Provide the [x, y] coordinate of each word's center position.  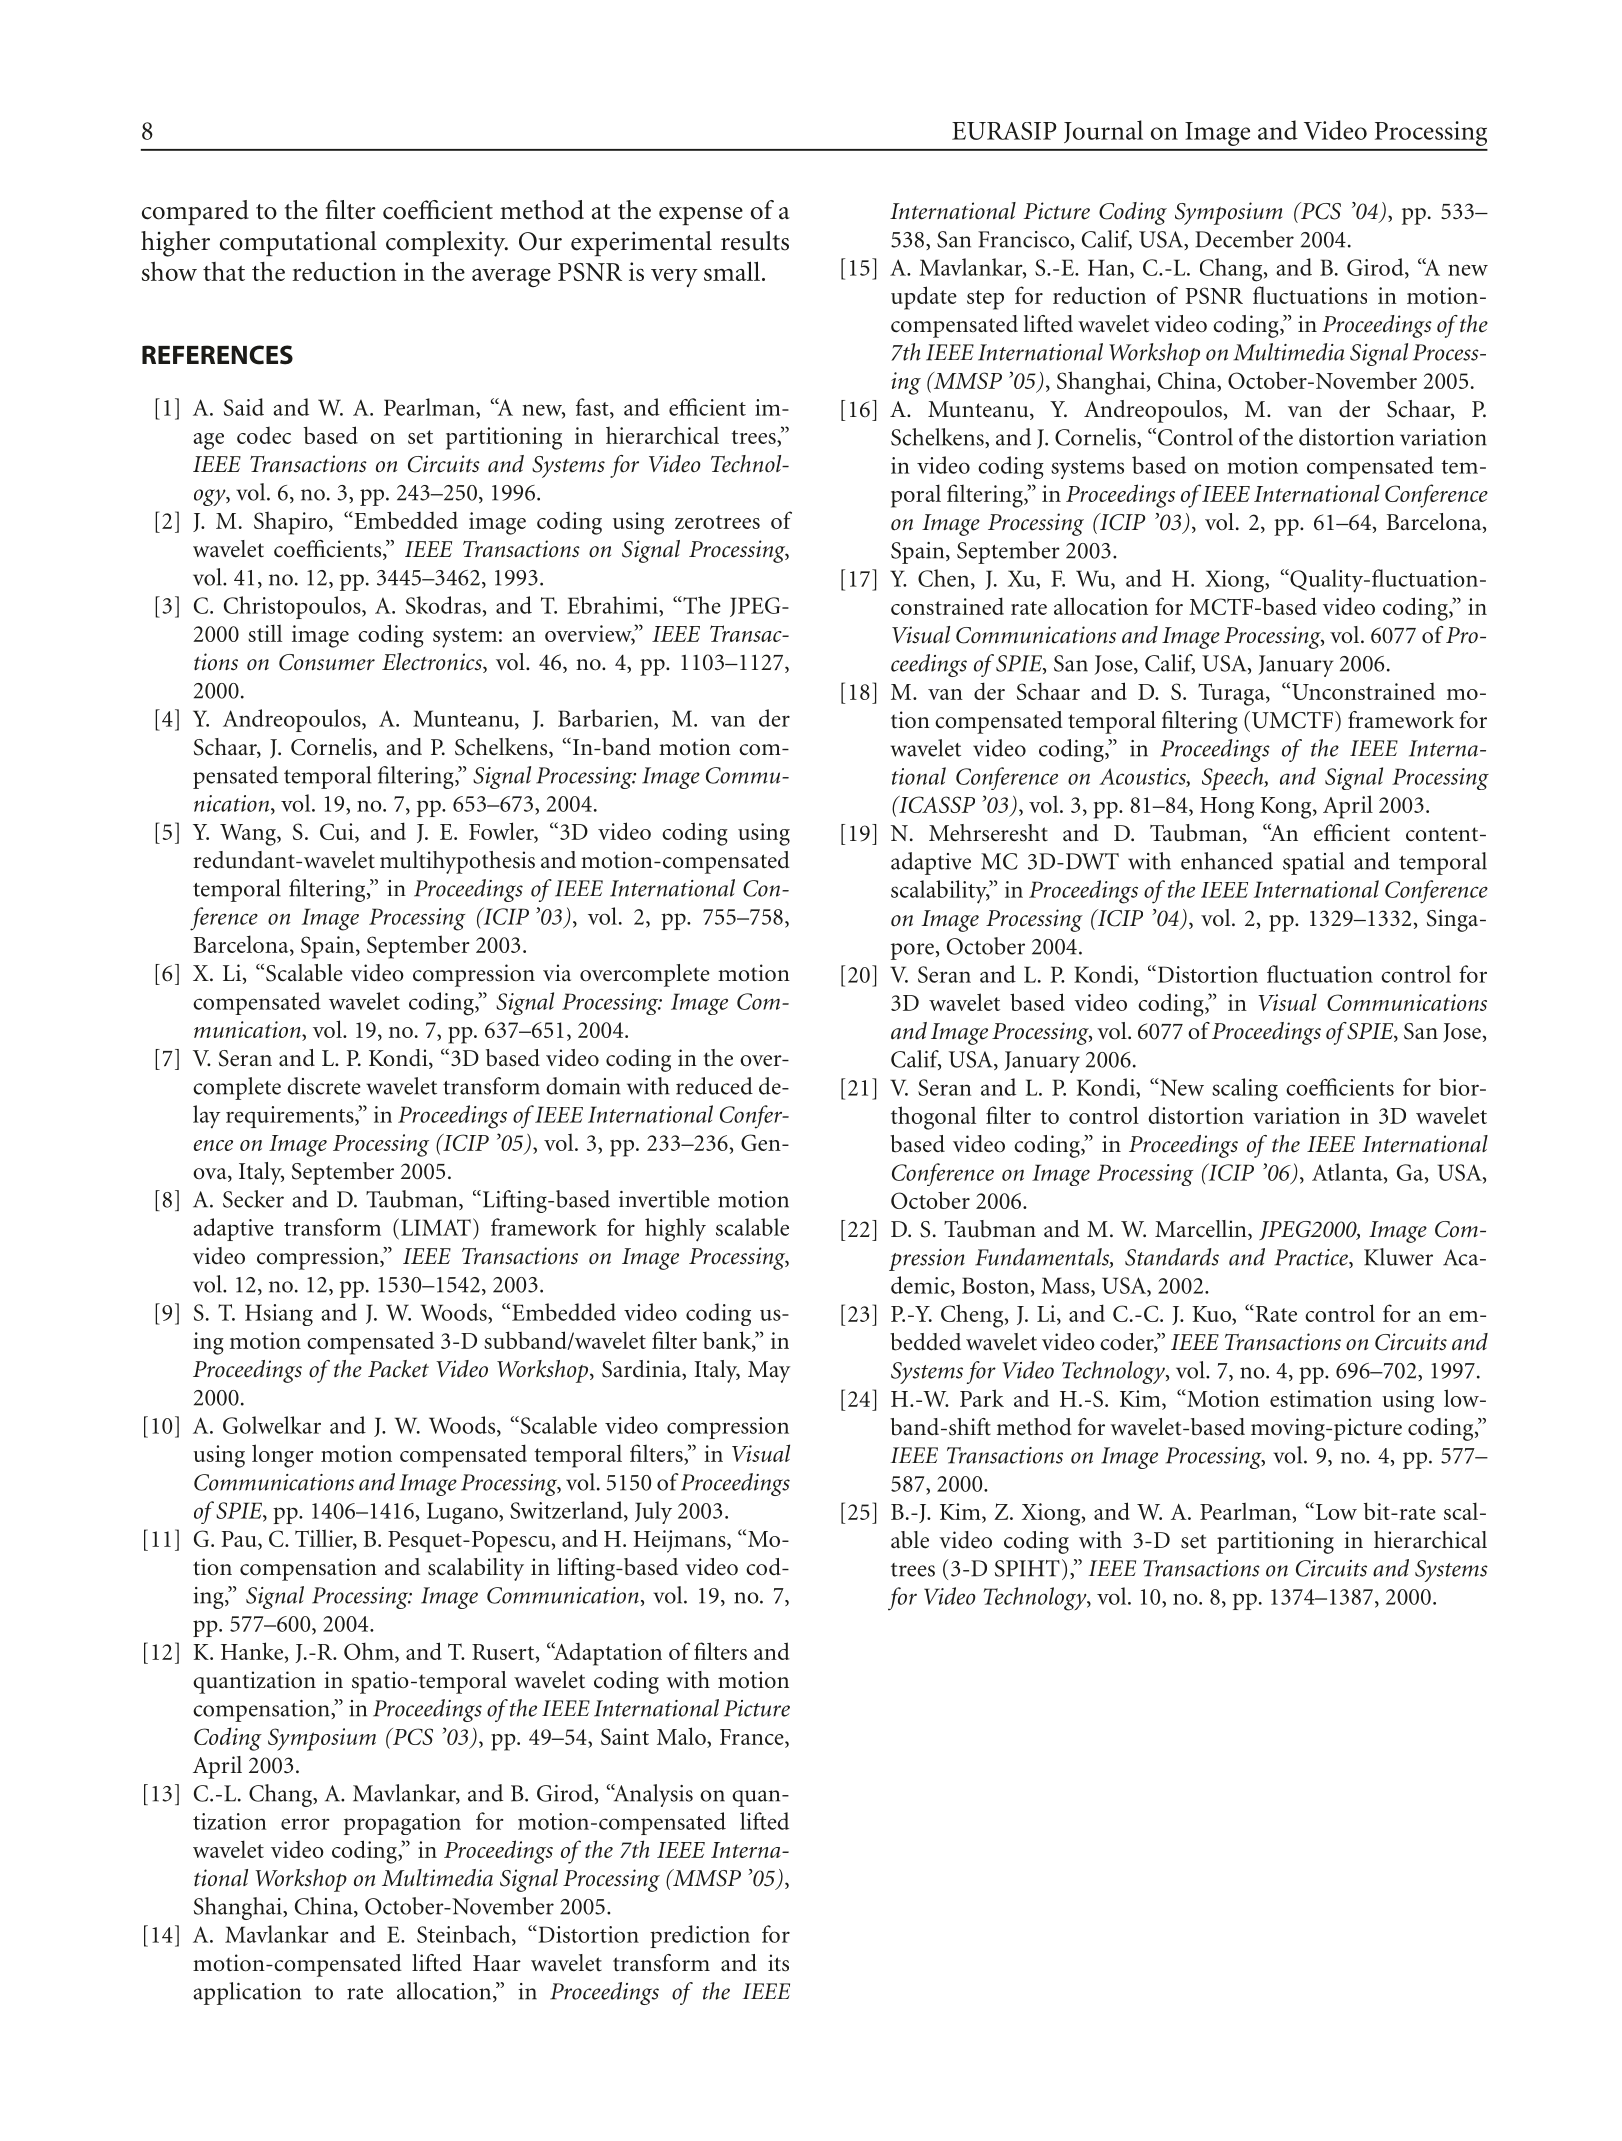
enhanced [1227, 861]
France [753, 1737]
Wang [249, 835]
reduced [714, 1086]
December [1244, 239]
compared [195, 212]
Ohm [370, 1652]
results [755, 241]
